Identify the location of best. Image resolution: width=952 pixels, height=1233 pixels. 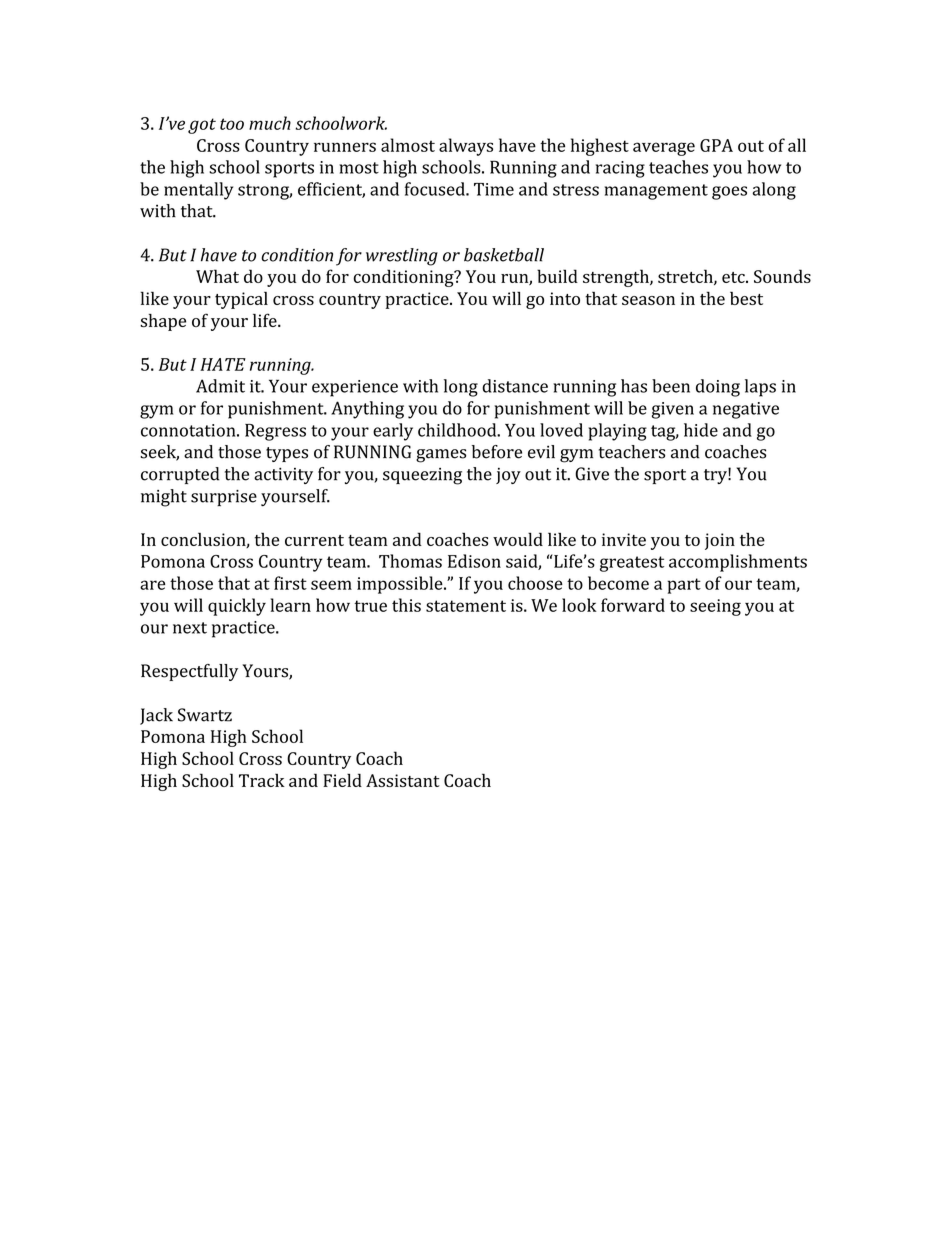
(746, 298).
